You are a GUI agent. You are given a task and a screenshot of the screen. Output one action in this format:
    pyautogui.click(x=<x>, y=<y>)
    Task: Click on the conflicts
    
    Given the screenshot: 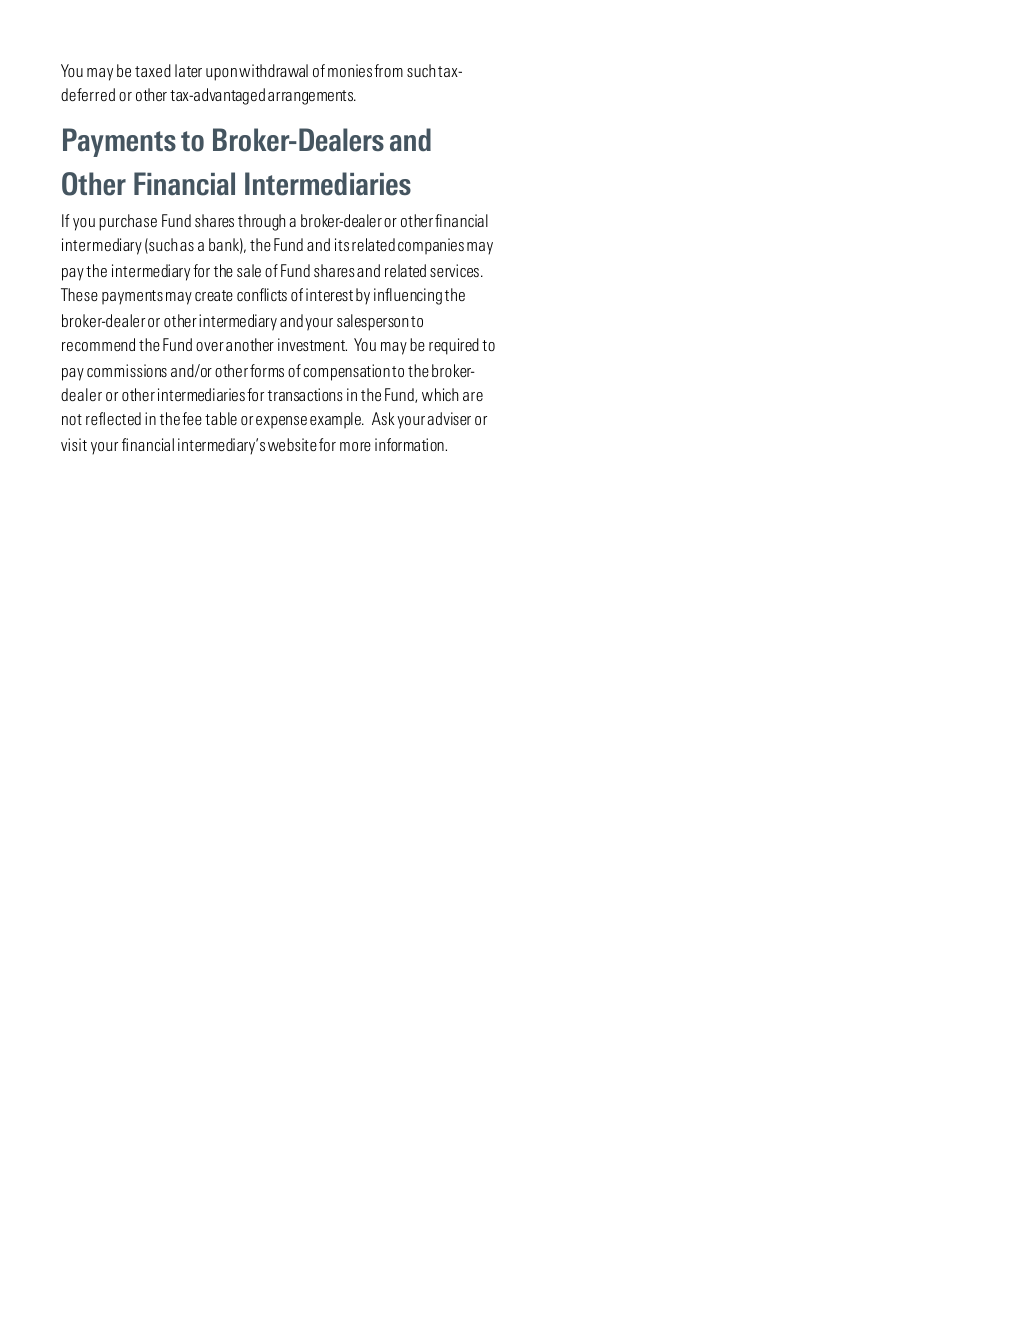 What is the action you would take?
    pyautogui.click(x=262, y=294)
